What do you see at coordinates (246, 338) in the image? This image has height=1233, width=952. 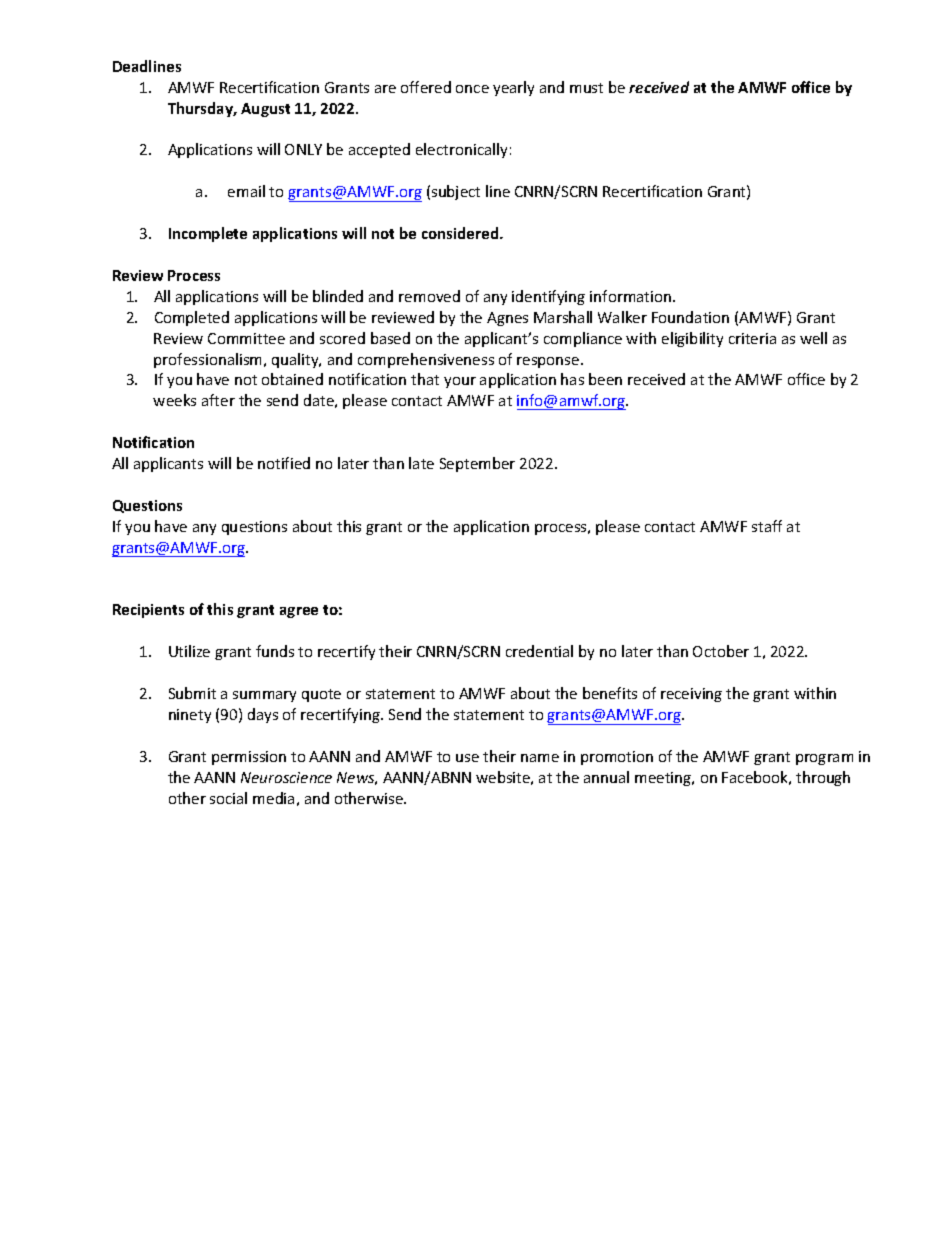 I see `Committee` at bounding box center [246, 338].
